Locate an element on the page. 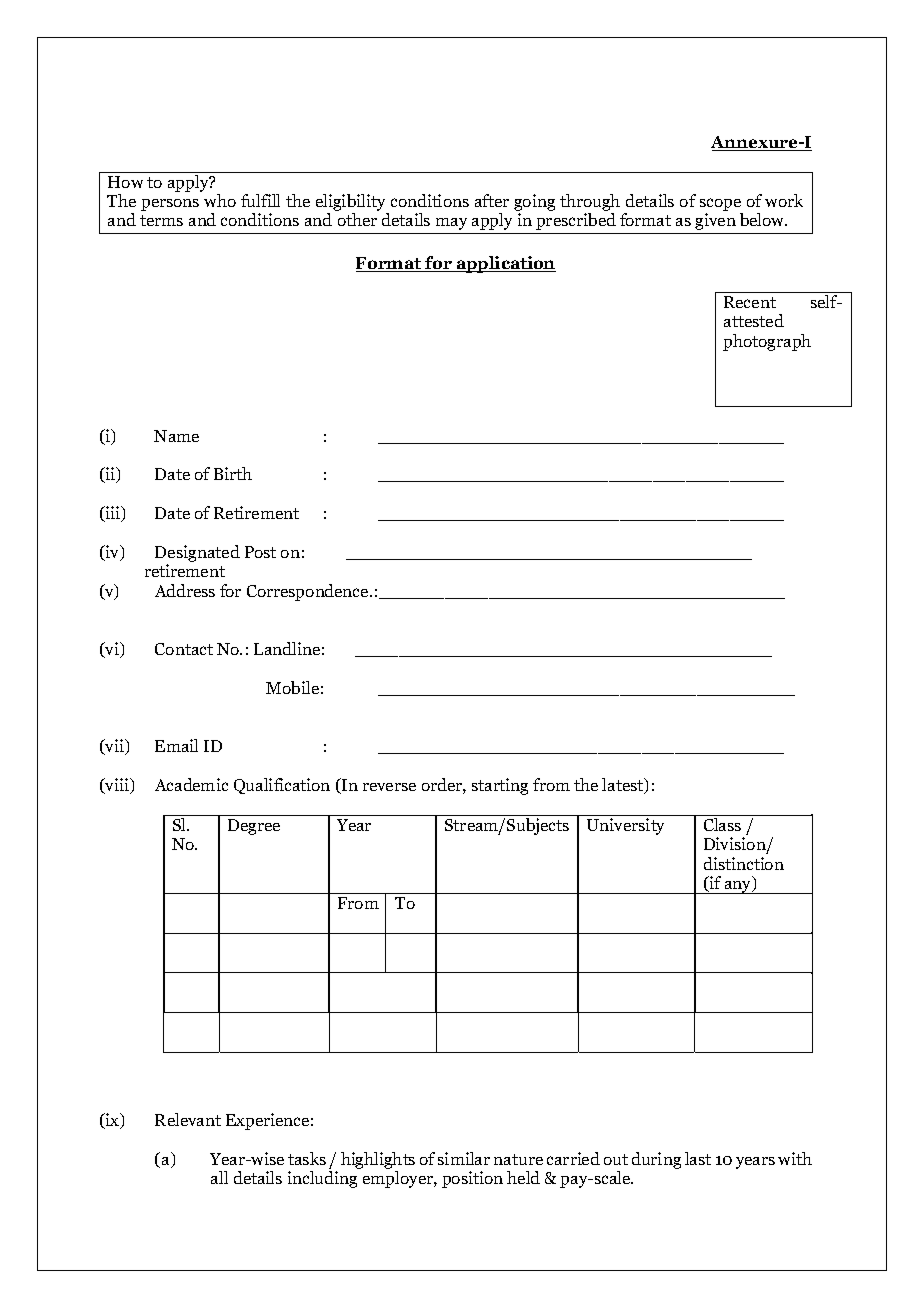  who is located at coordinates (220, 200).
